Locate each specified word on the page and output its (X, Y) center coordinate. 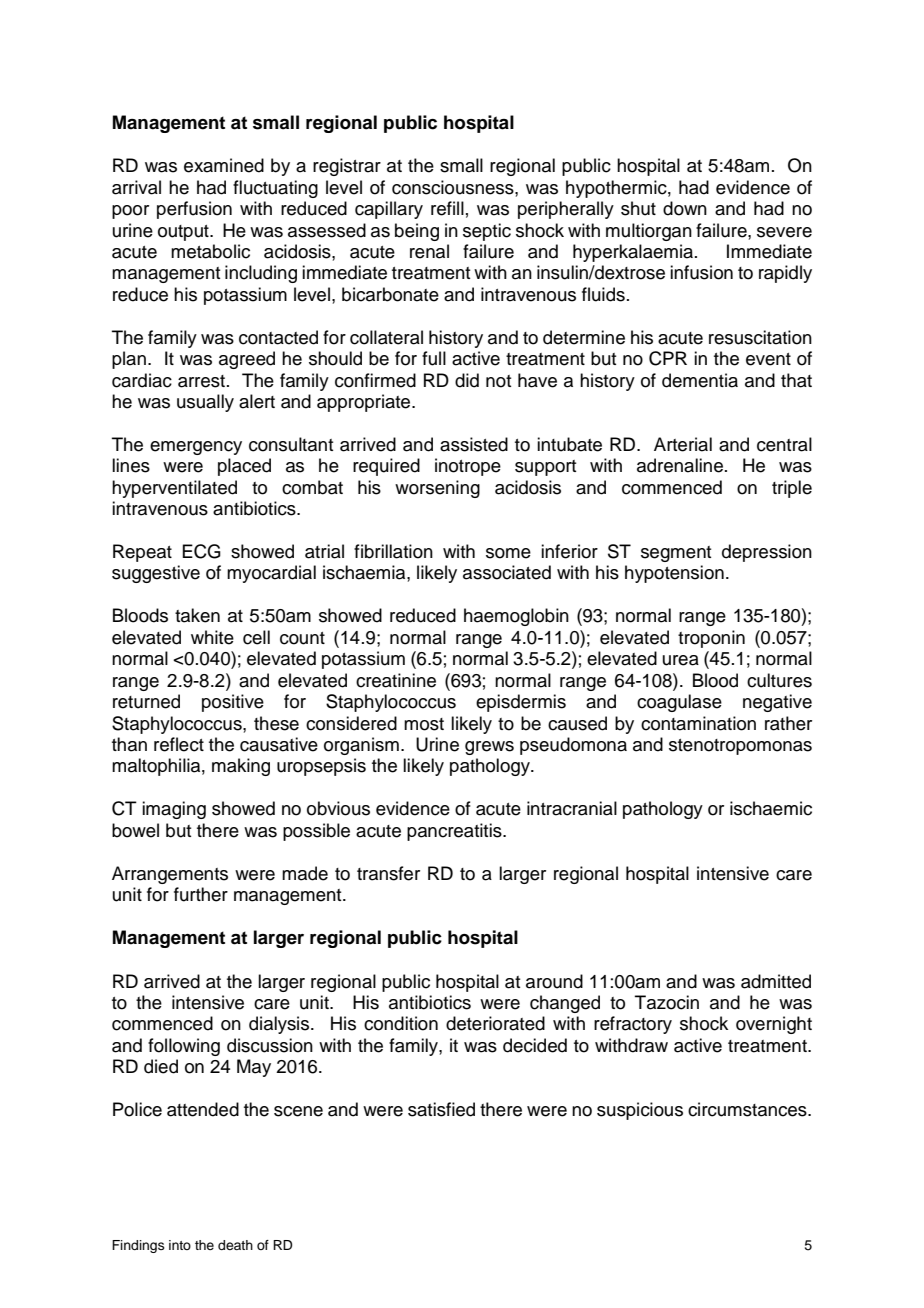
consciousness (454, 187)
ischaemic (771, 808)
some (508, 553)
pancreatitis (455, 832)
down (685, 208)
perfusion (194, 210)
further (201, 894)
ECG (201, 551)
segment (676, 554)
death (235, 1245)
